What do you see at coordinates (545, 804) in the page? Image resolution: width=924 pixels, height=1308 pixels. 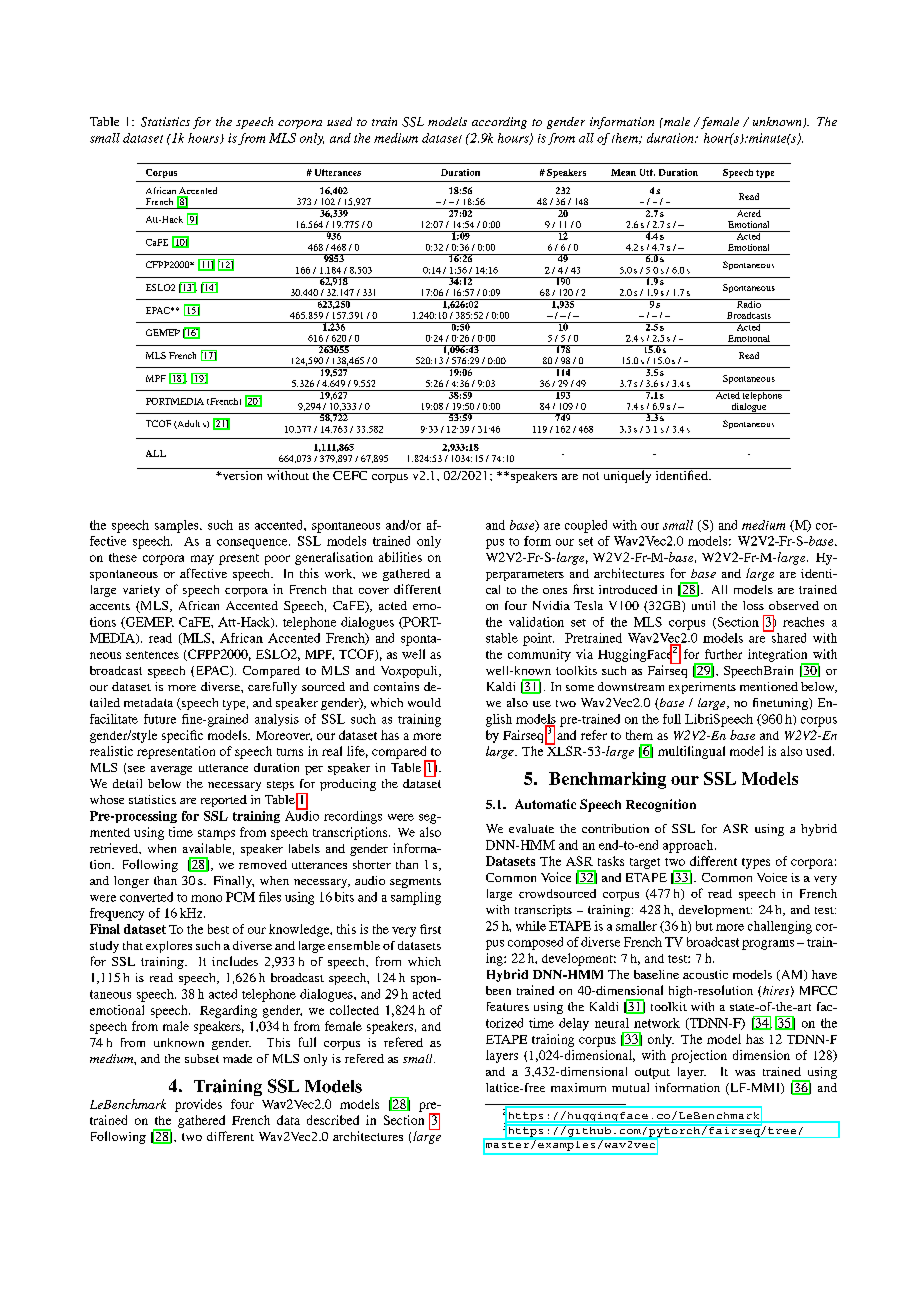 I see `Automatic` at bounding box center [545, 804].
